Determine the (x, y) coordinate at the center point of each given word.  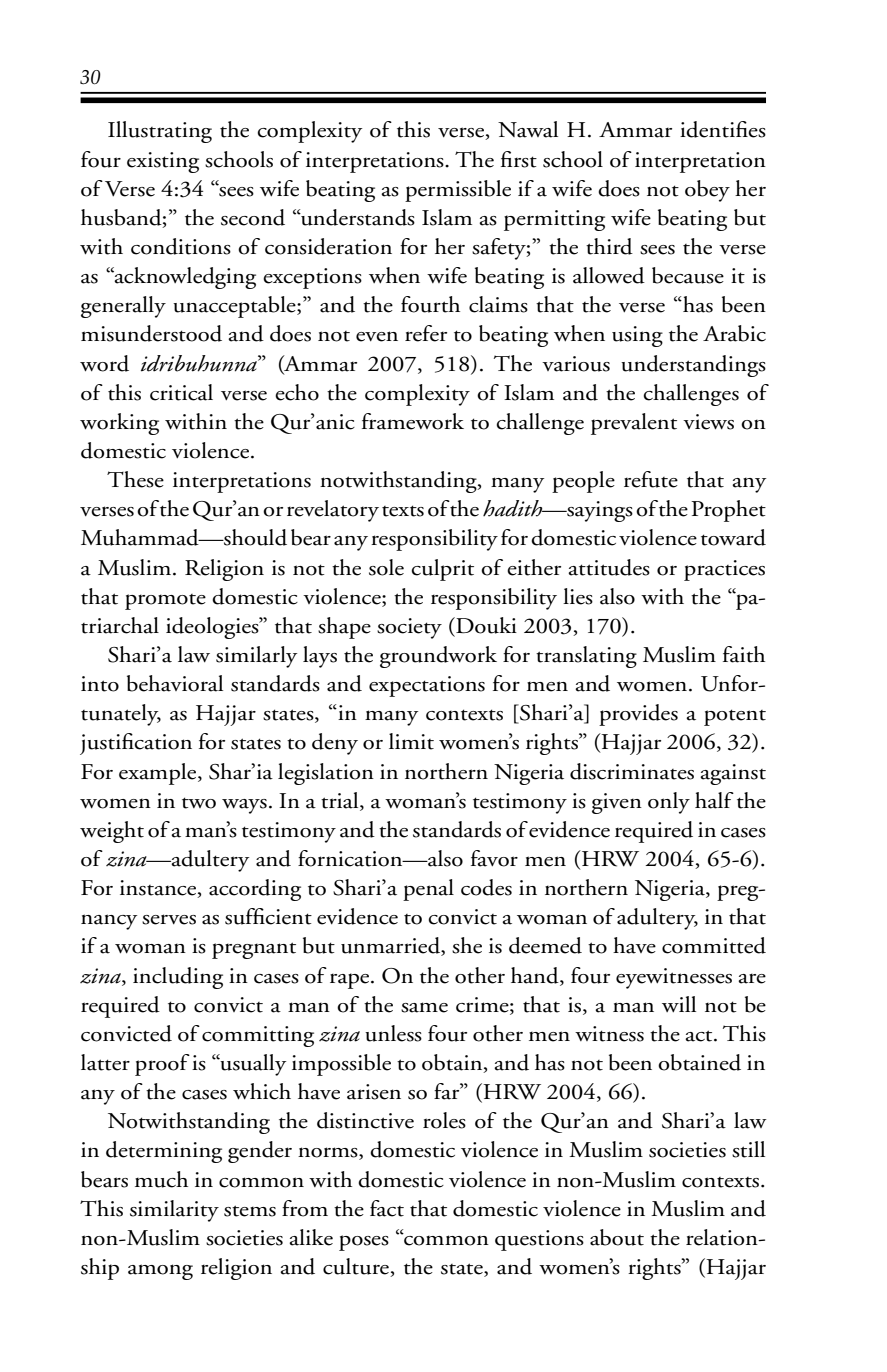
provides (638, 715)
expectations (427, 686)
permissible (458, 191)
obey (707, 191)
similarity (174, 1211)
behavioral (175, 683)
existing (163, 162)
